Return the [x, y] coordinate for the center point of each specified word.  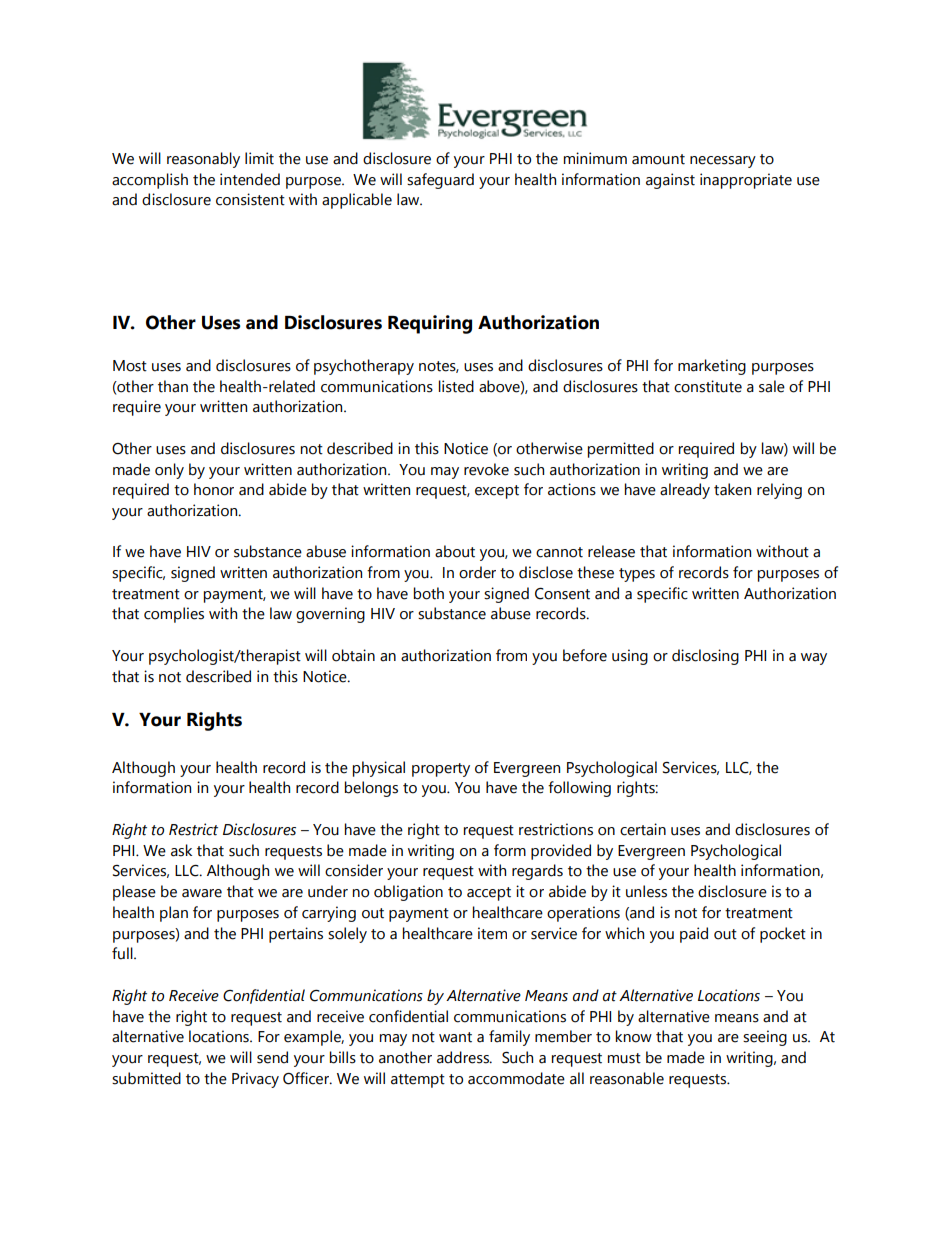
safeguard [440, 181]
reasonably [203, 160]
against [670, 181]
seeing [765, 1038]
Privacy [255, 1080]
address [464, 1057]
